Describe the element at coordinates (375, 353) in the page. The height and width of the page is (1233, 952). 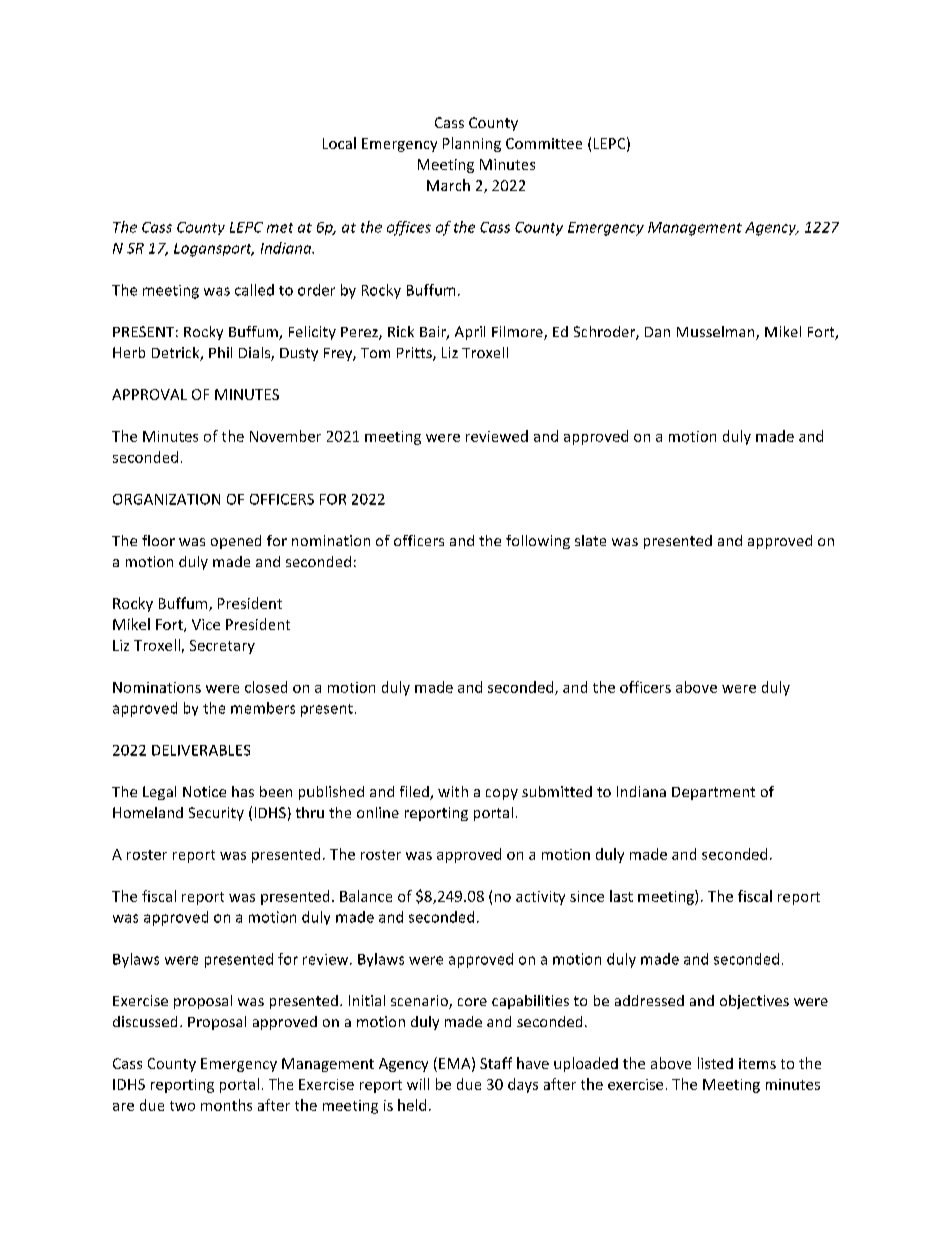
I see `Tom` at that location.
